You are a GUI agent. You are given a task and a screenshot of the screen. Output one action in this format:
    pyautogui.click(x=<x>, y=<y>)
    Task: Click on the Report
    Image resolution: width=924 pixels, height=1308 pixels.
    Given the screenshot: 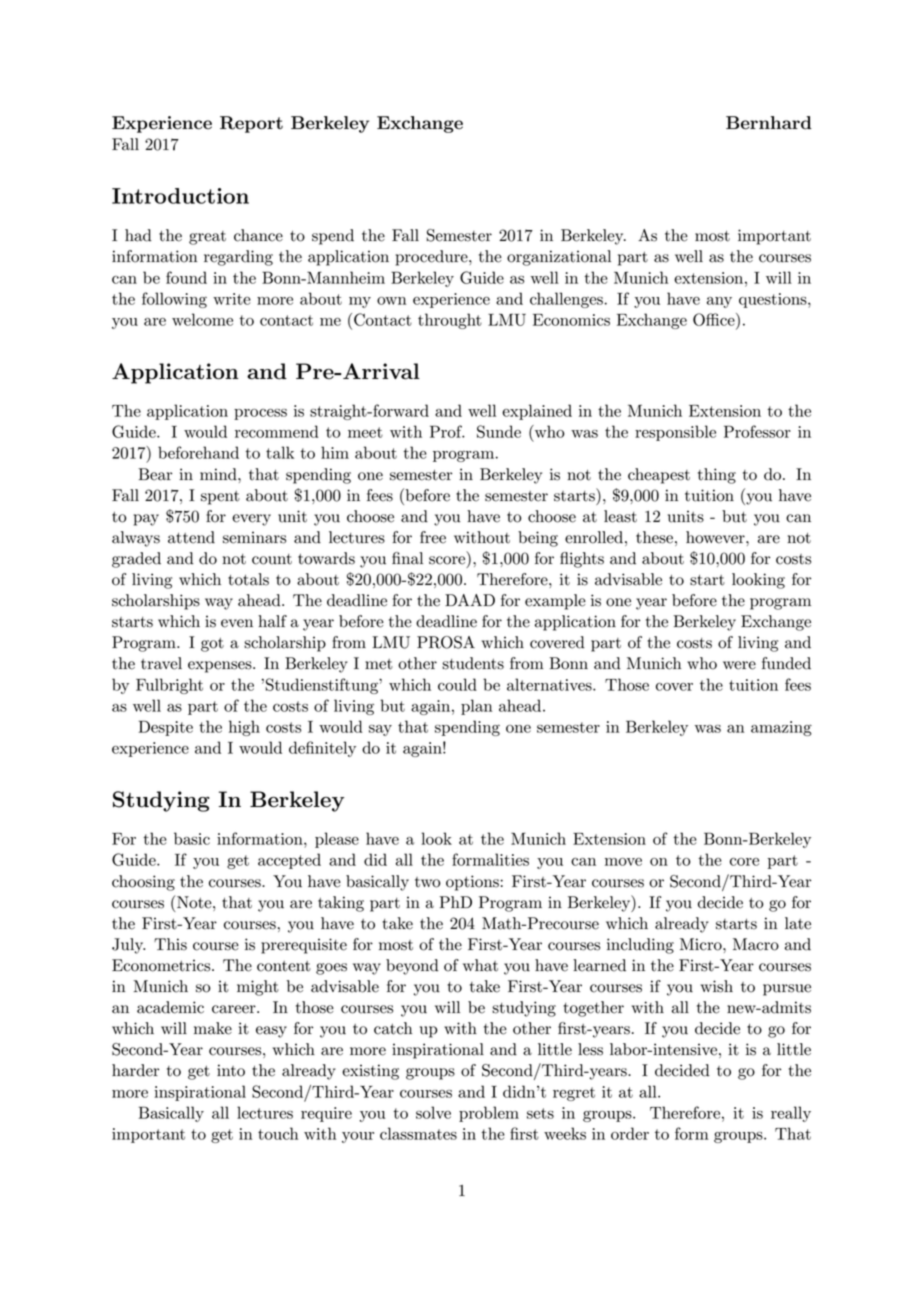 What is the action you would take?
    pyautogui.click(x=251, y=124)
